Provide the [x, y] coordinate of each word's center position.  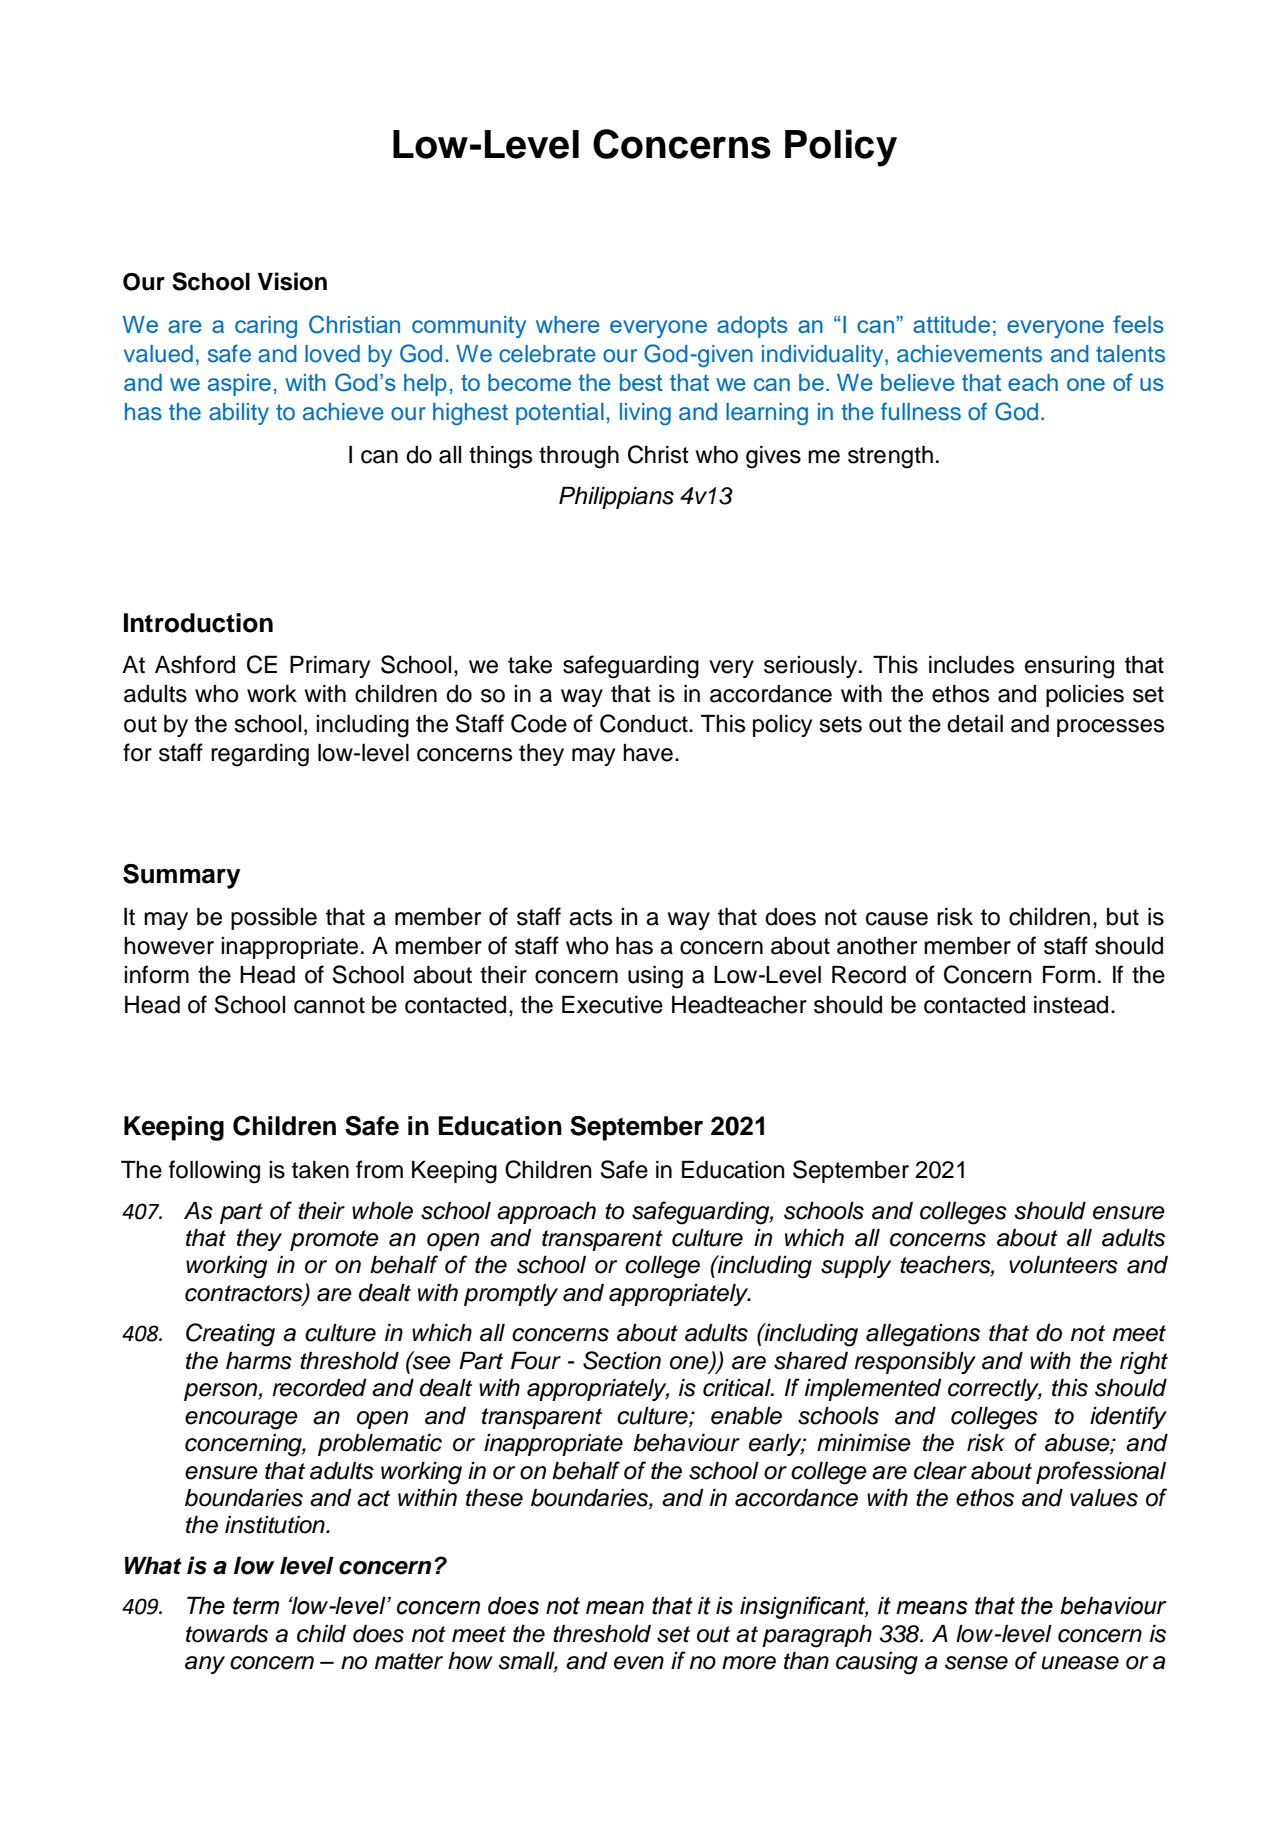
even [639, 1663]
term [256, 1606]
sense [976, 1663]
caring [266, 327]
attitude [951, 324]
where [568, 324]
